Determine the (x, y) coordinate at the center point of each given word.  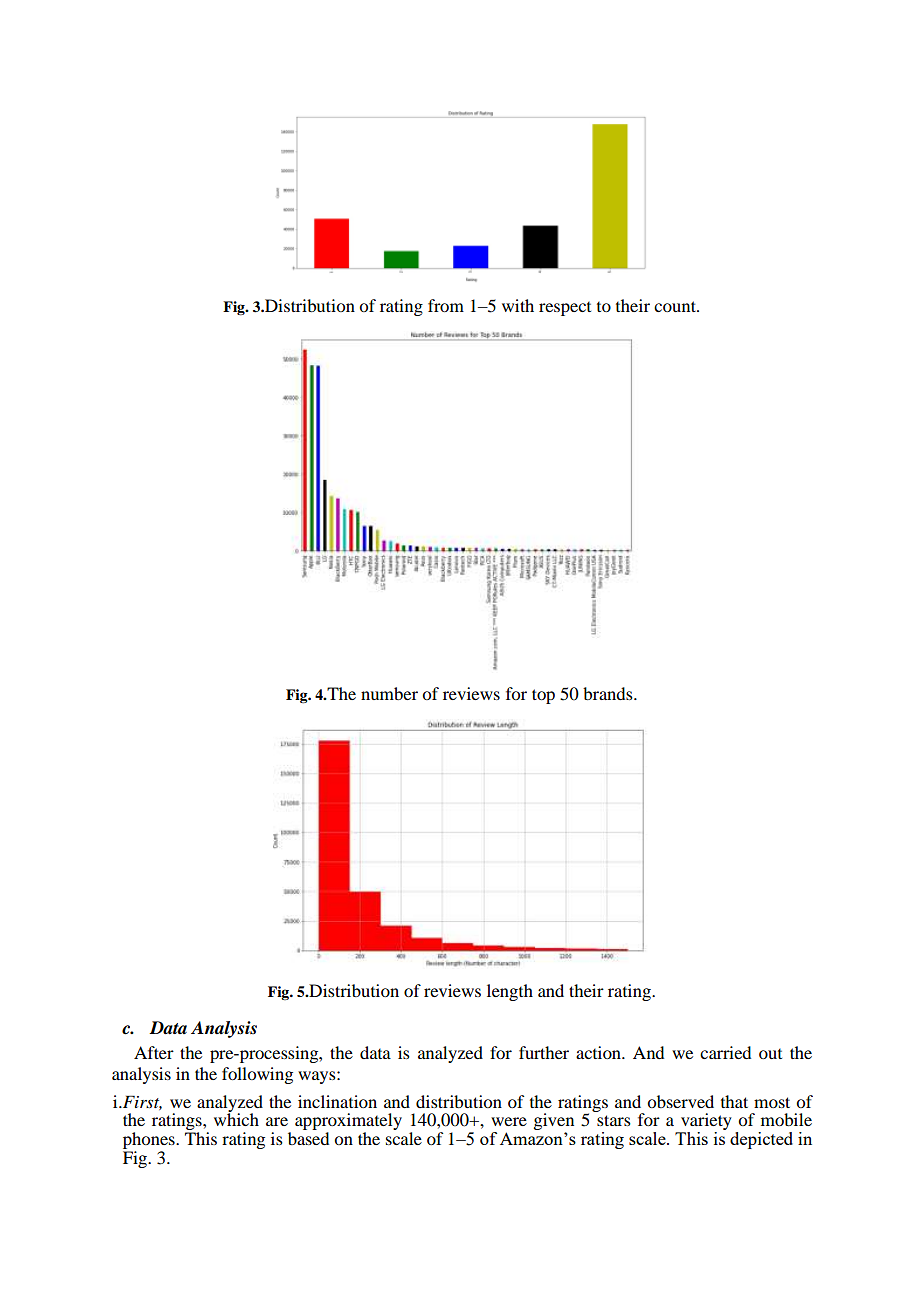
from (446, 305)
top (543, 696)
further (544, 1052)
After (154, 1052)
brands (609, 693)
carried (725, 1052)
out (770, 1054)
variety (705, 1123)
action (599, 1052)
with (518, 305)
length (510, 992)
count (676, 306)
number (389, 693)
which (236, 1118)
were (509, 1121)
